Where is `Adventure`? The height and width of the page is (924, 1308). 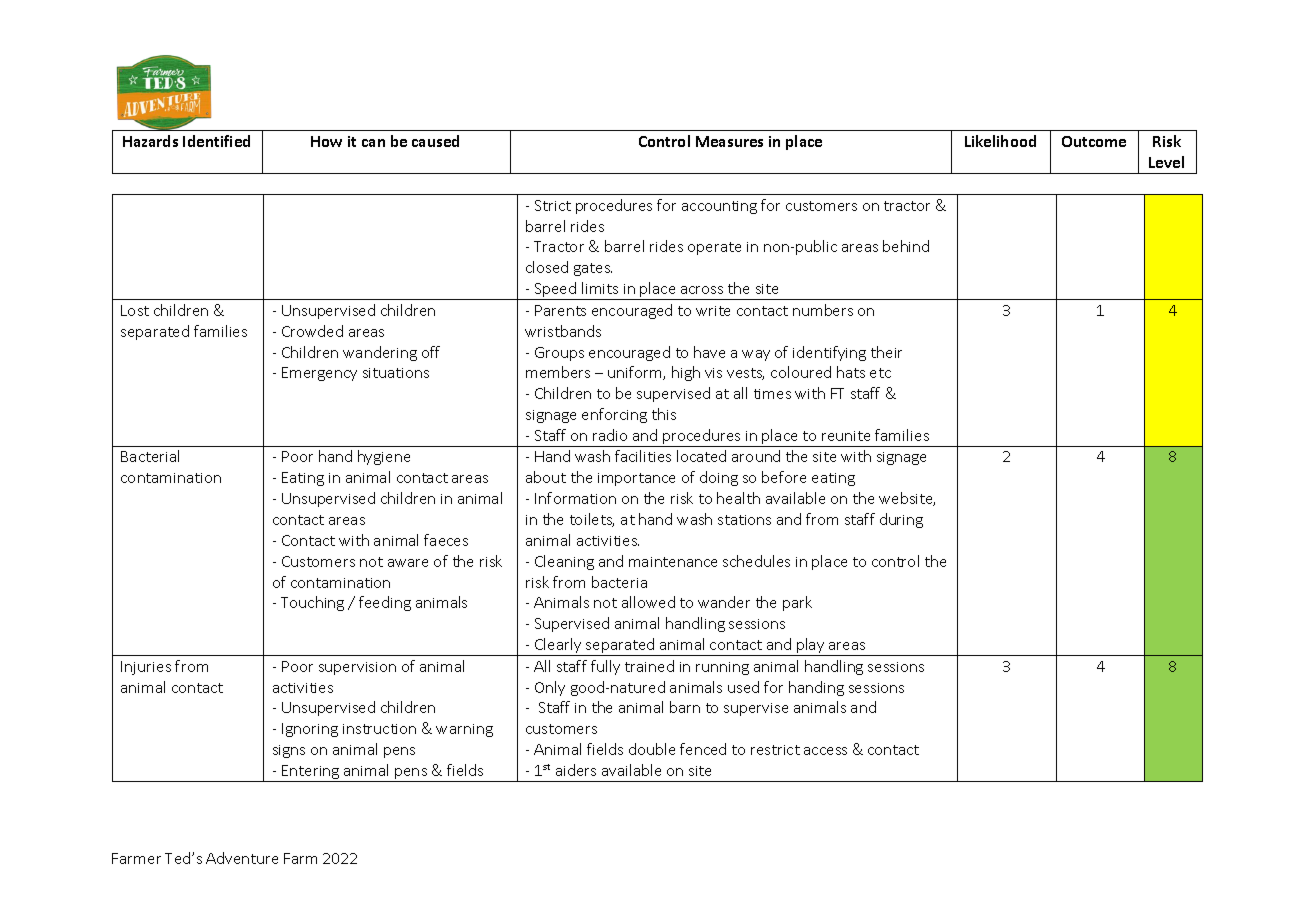 Adventure is located at coordinates (242, 858).
